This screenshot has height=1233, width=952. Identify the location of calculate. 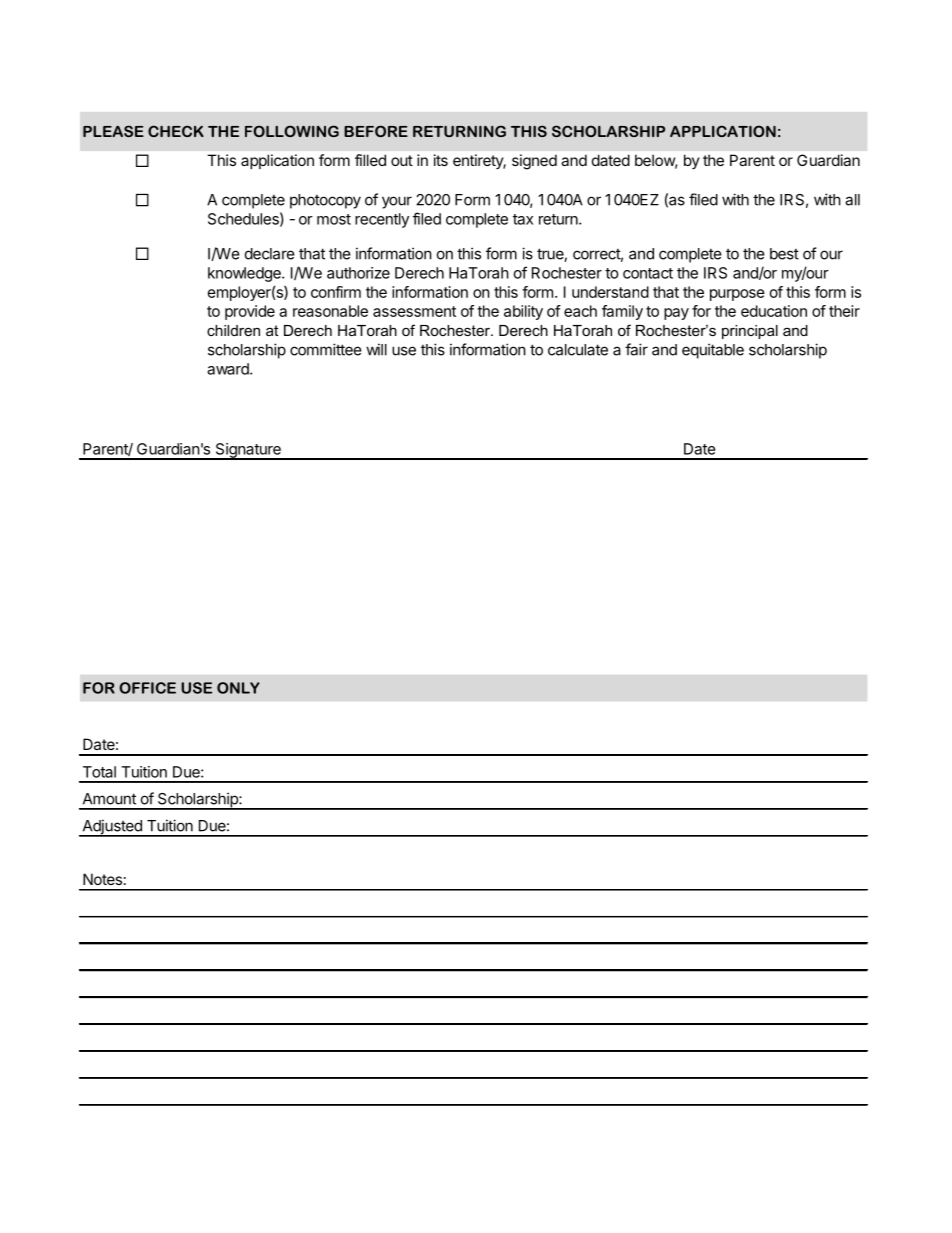
(578, 350).
